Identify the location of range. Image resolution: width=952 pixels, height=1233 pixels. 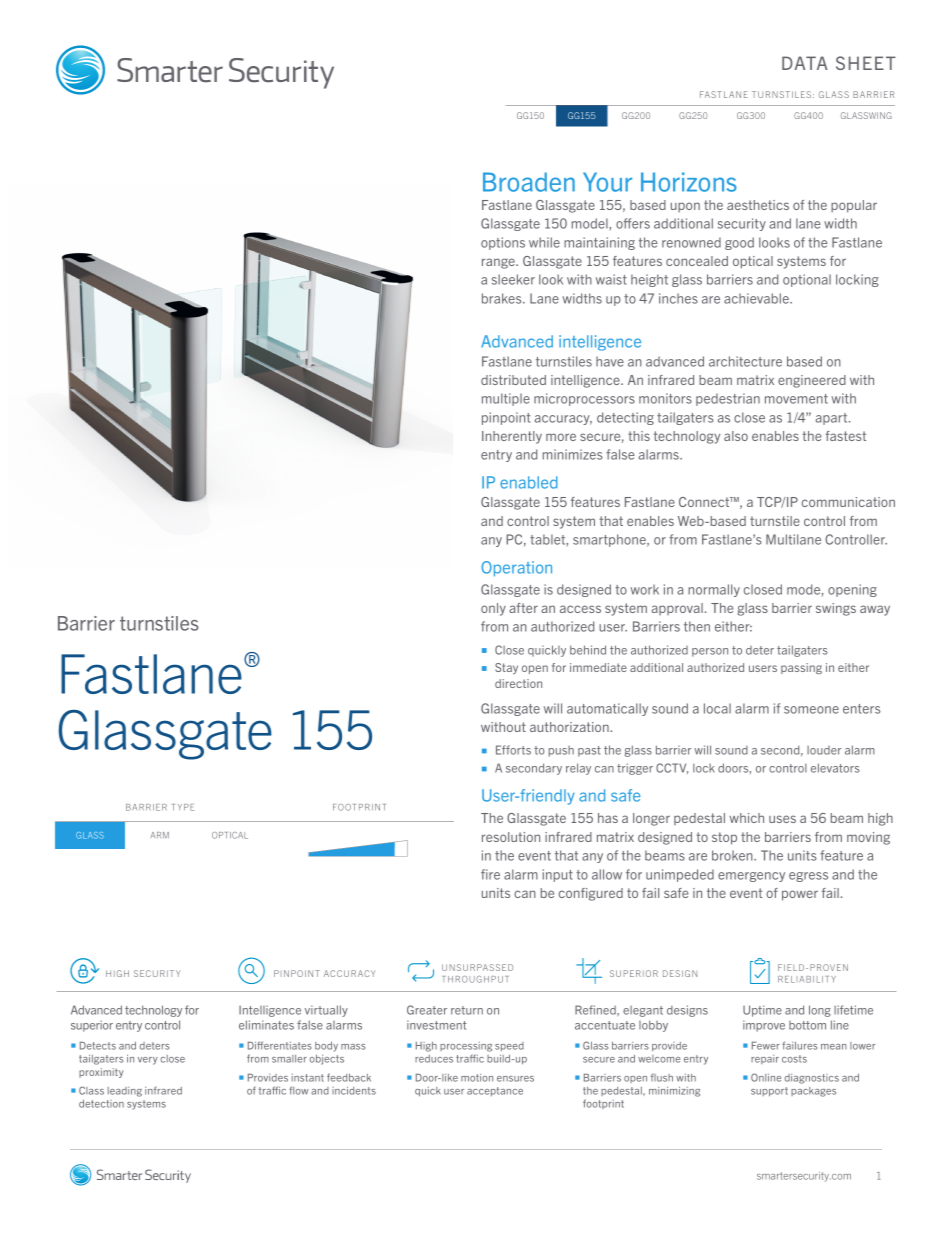
(499, 263).
